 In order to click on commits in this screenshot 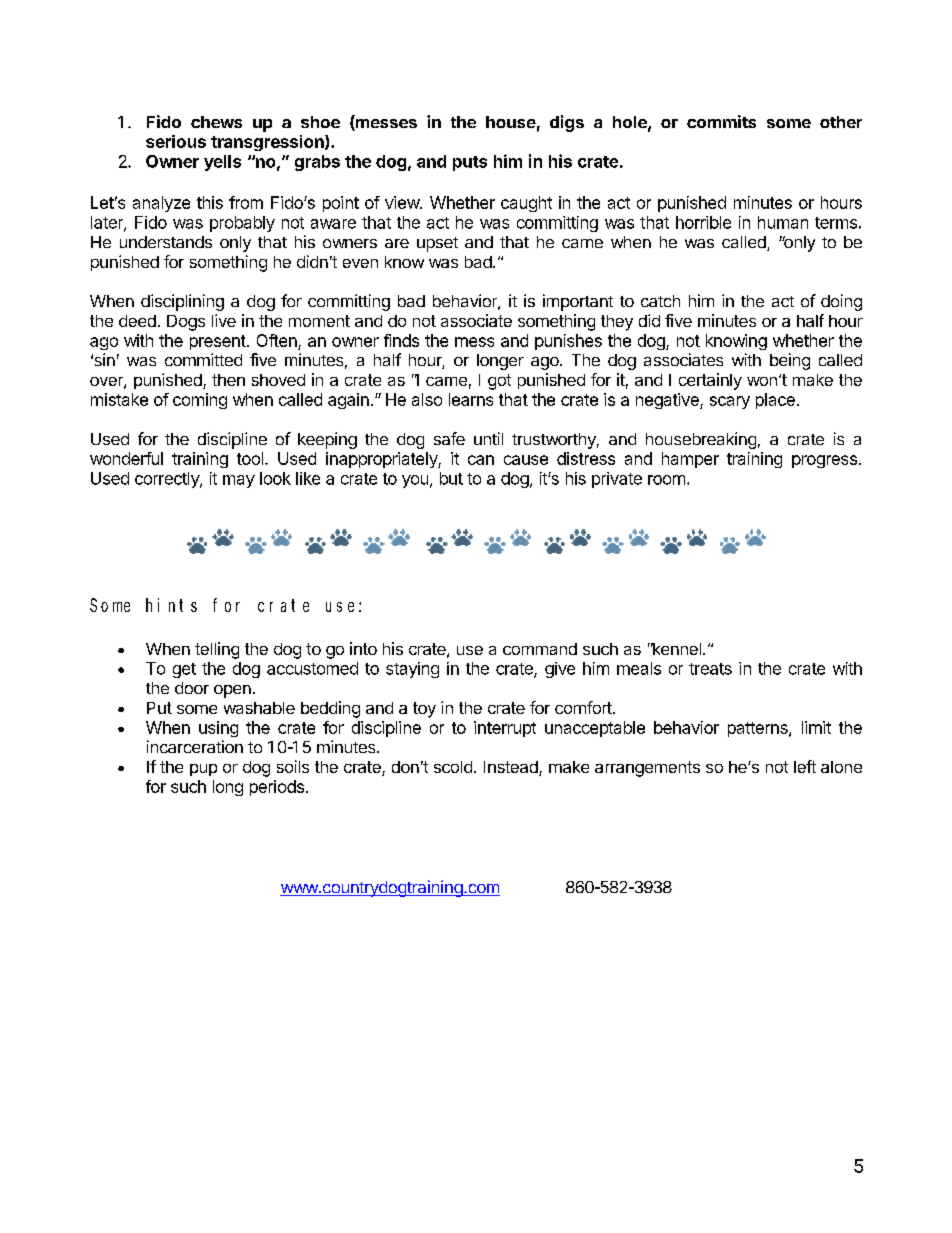, I will do `click(721, 121)`.
